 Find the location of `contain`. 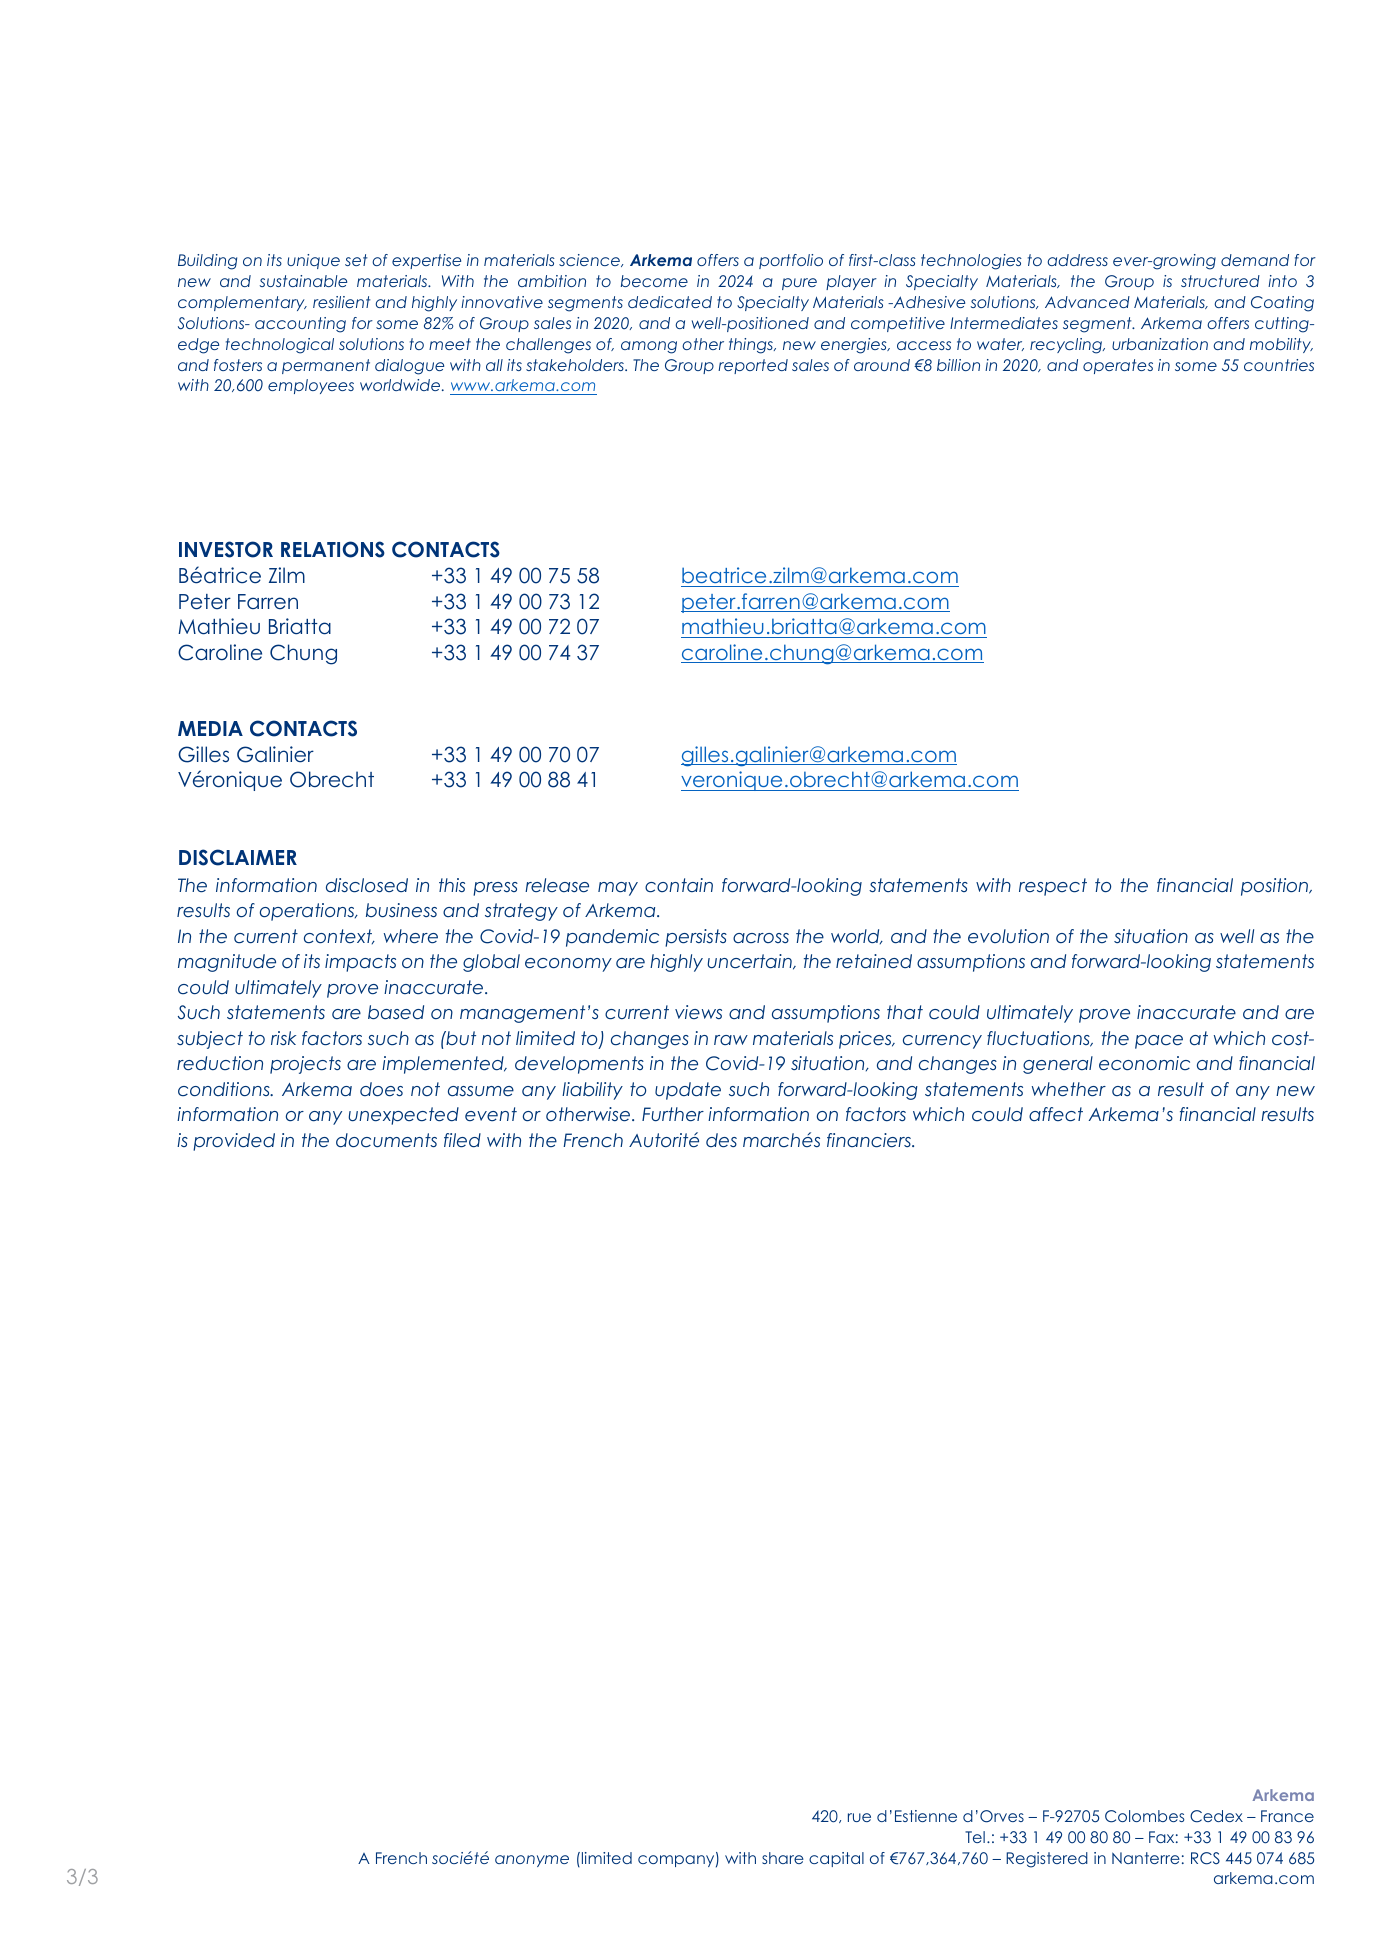

contain is located at coordinates (679, 885).
